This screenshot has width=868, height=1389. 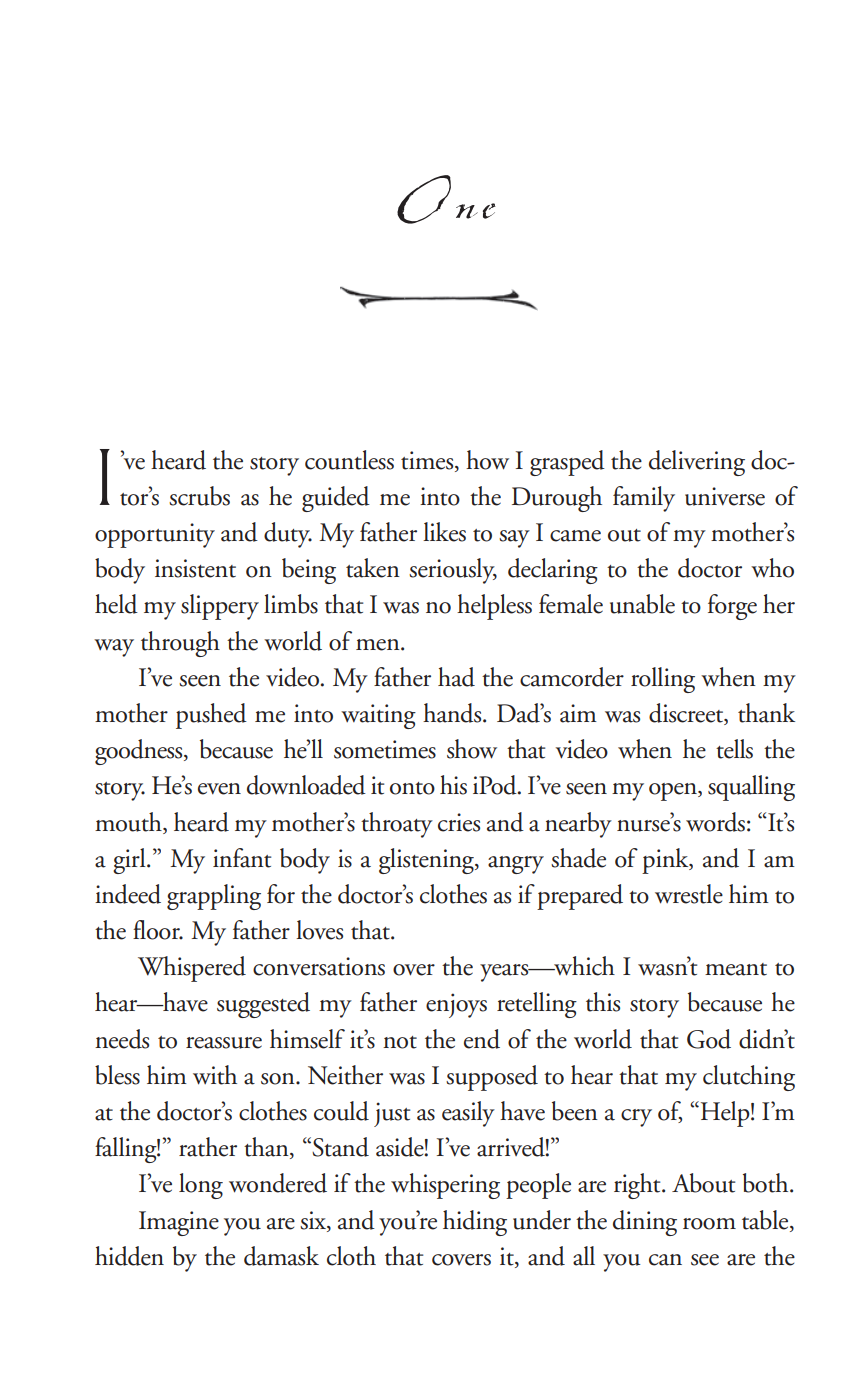 I want to click on hands, so click(x=453, y=713).
